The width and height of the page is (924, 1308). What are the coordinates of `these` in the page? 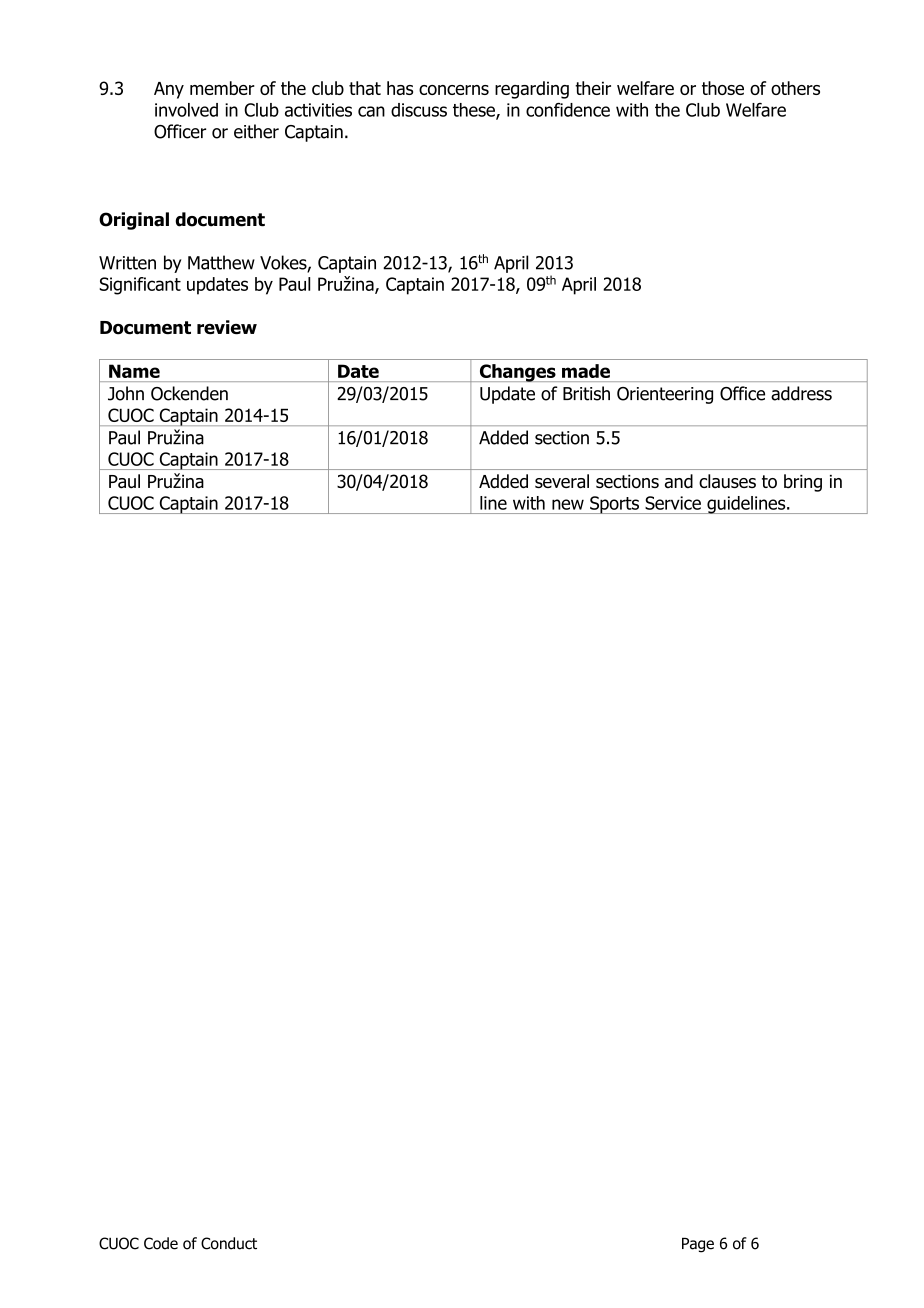 It's located at (475, 111).
